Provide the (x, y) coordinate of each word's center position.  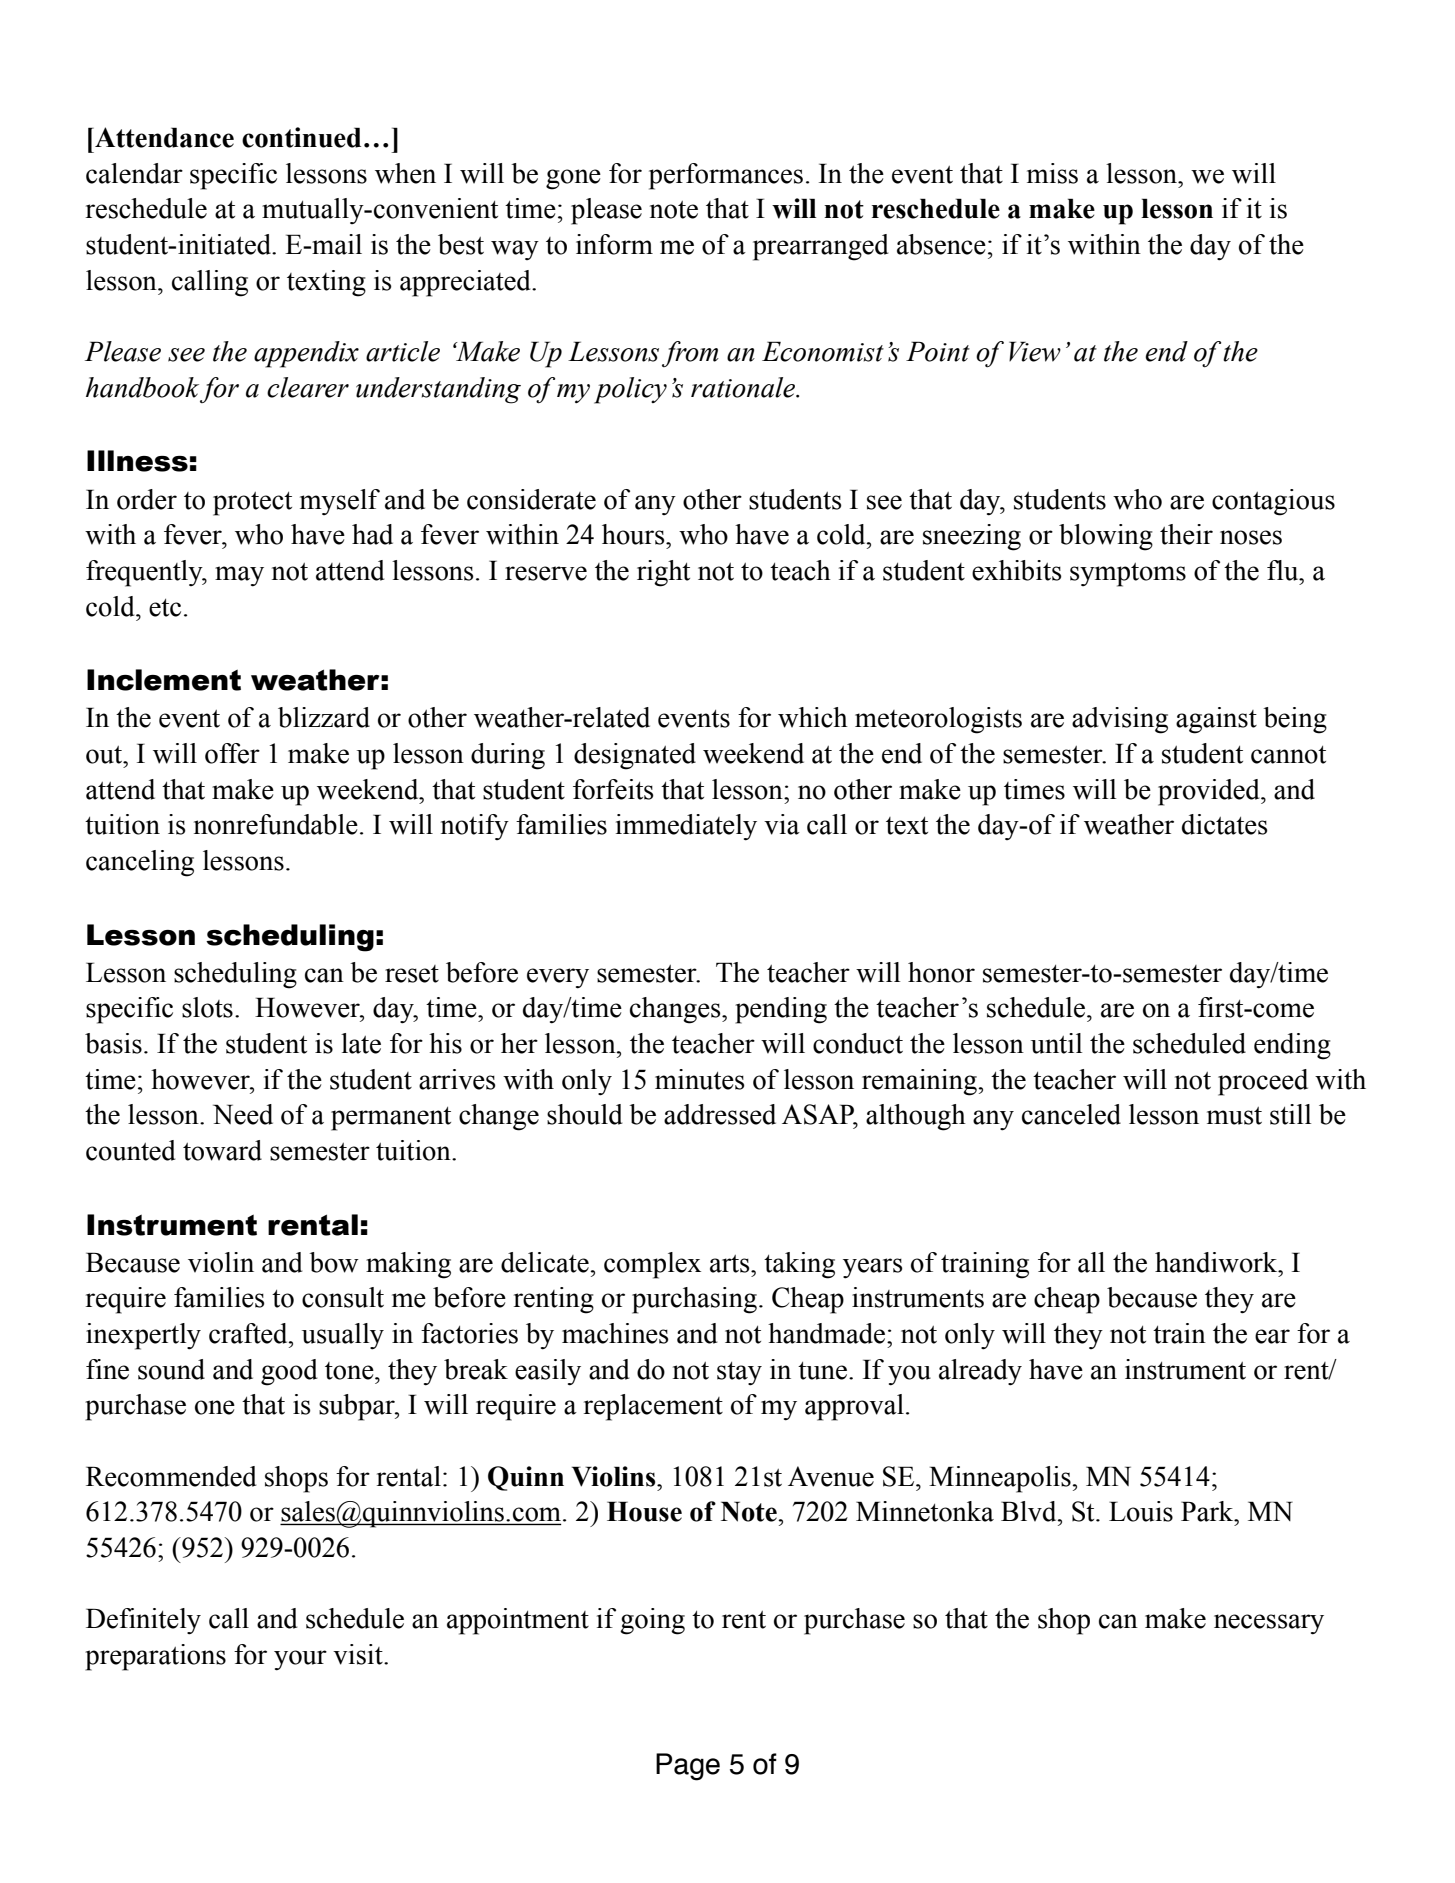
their (1186, 534)
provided (1210, 792)
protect (252, 504)
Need (243, 1114)
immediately (686, 827)
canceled (1071, 1114)
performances (726, 176)
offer (232, 753)
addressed (720, 1114)
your (300, 1660)
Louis (1141, 1511)
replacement (653, 1407)
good (289, 1372)
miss (1052, 173)
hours (634, 534)
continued (301, 137)
